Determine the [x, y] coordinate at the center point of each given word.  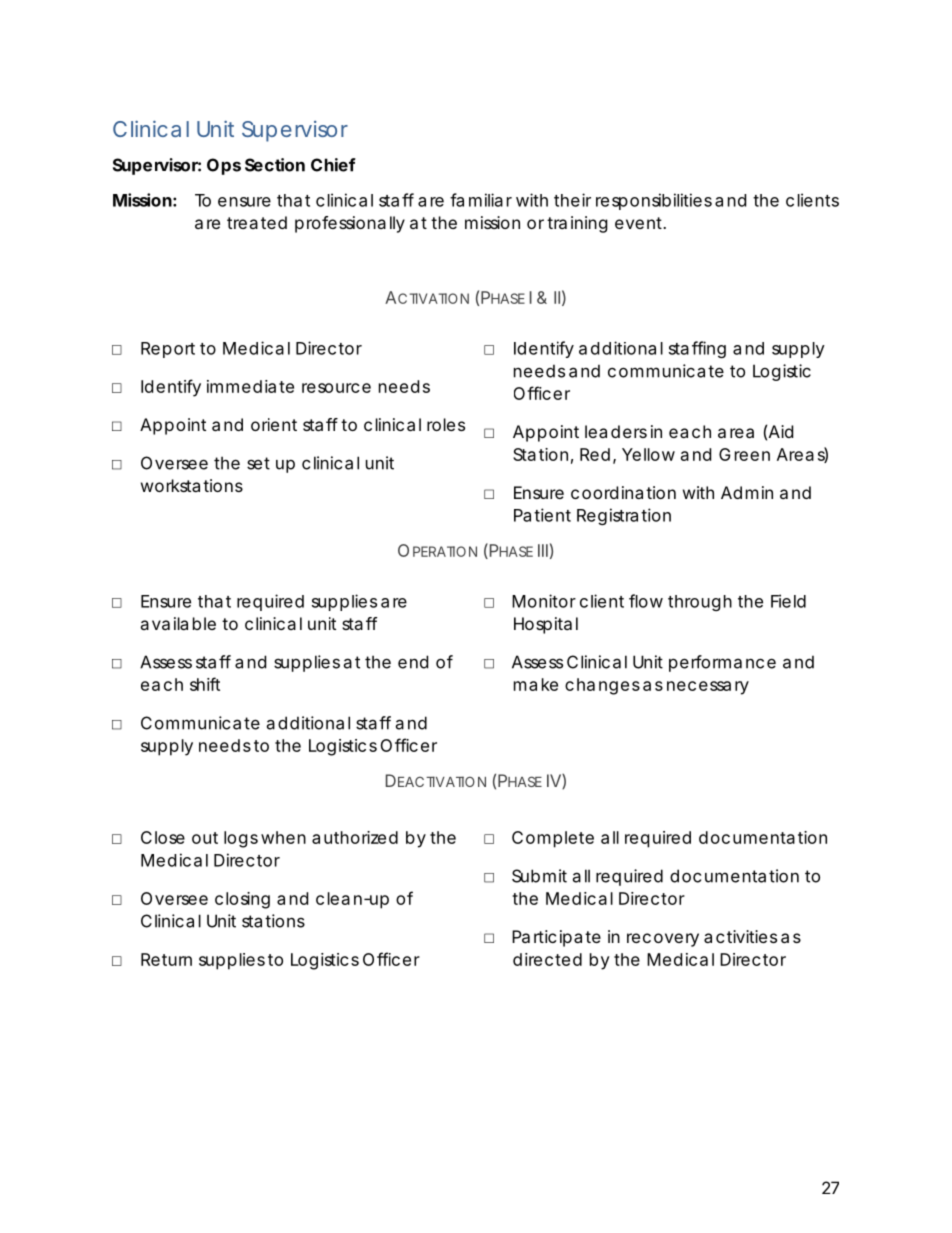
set [258, 463]
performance [722, 663]
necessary [708, 688]
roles [446, 424]
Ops [224, 166]
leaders [616, 431]
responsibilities [654, 201]
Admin [747, 492]
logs [241, 839]
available [178, 623]
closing [242, 900]
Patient [542, 515]
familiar [481, 200]
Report [168, 350]
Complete [553, 839]
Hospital [546, 625]
